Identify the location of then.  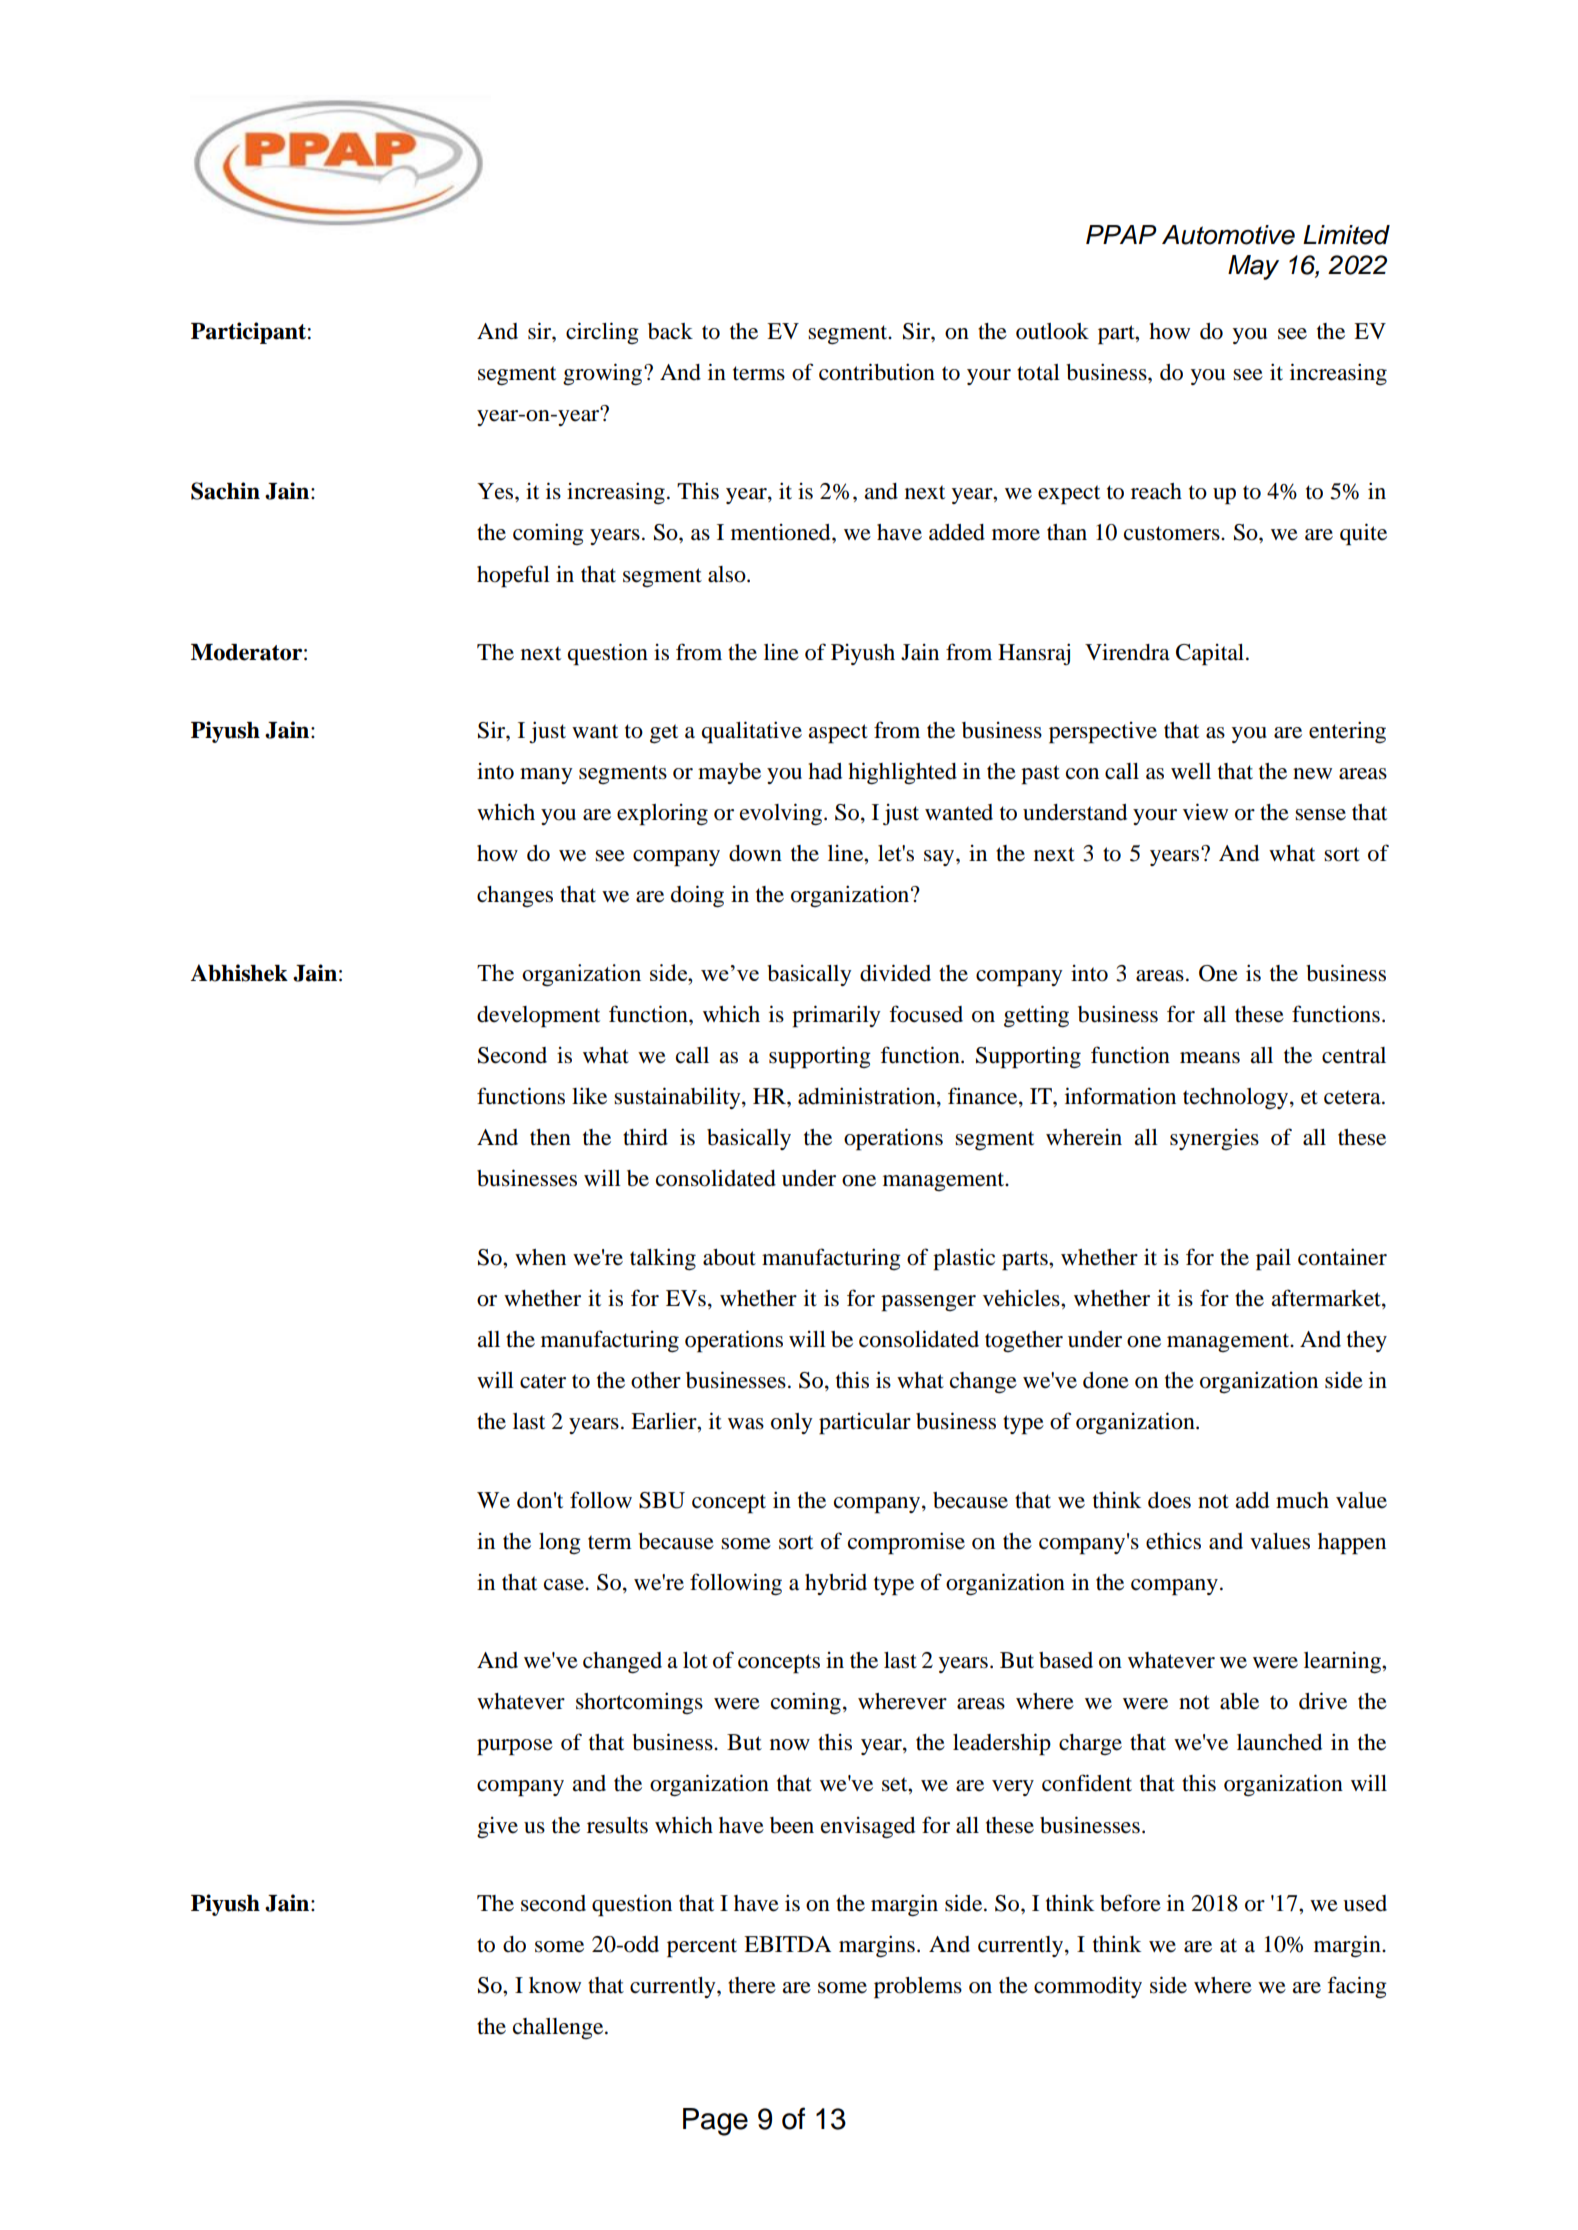
(550, 1137).
